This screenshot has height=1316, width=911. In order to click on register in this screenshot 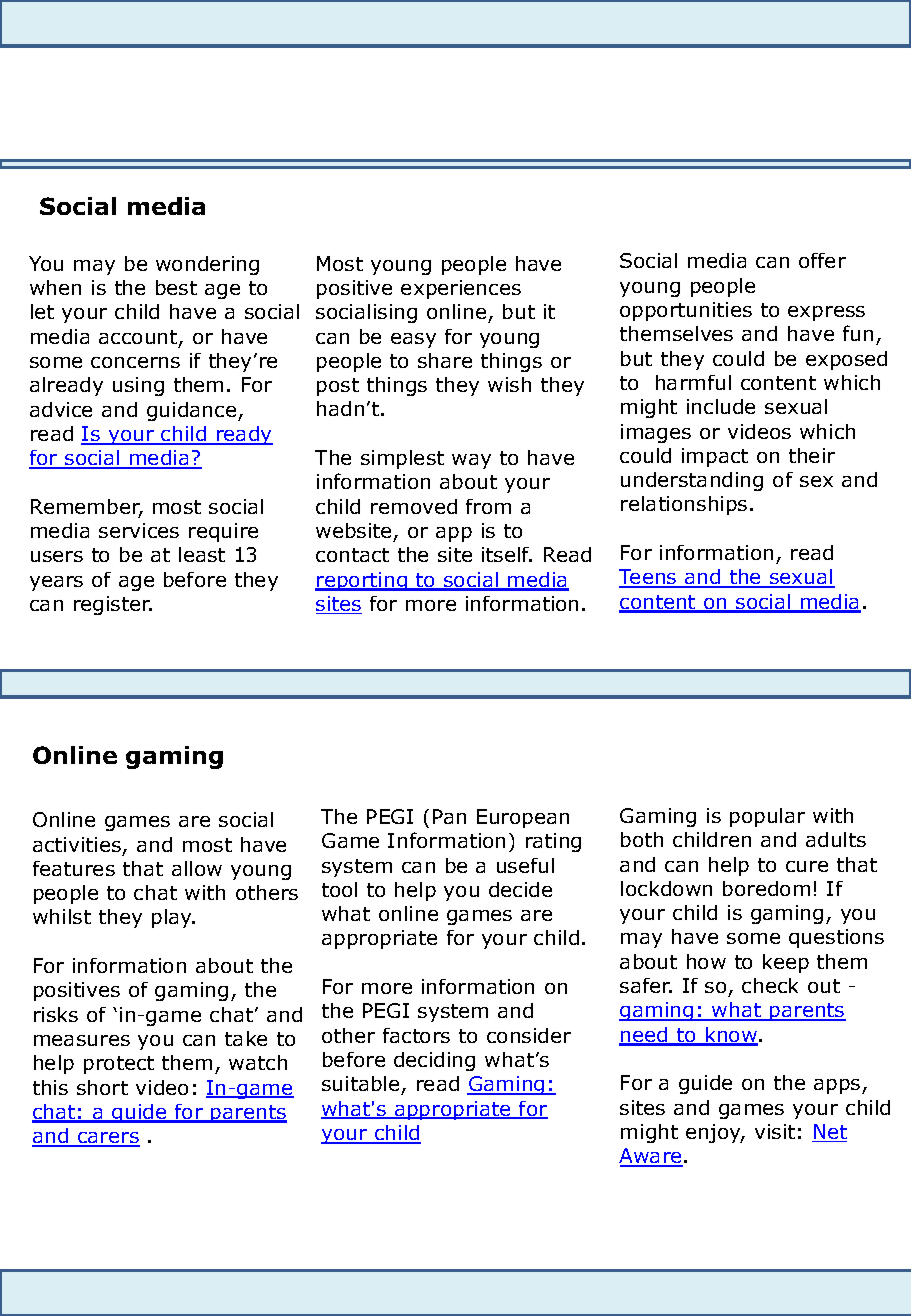, I will do `click(113, 605)`.
